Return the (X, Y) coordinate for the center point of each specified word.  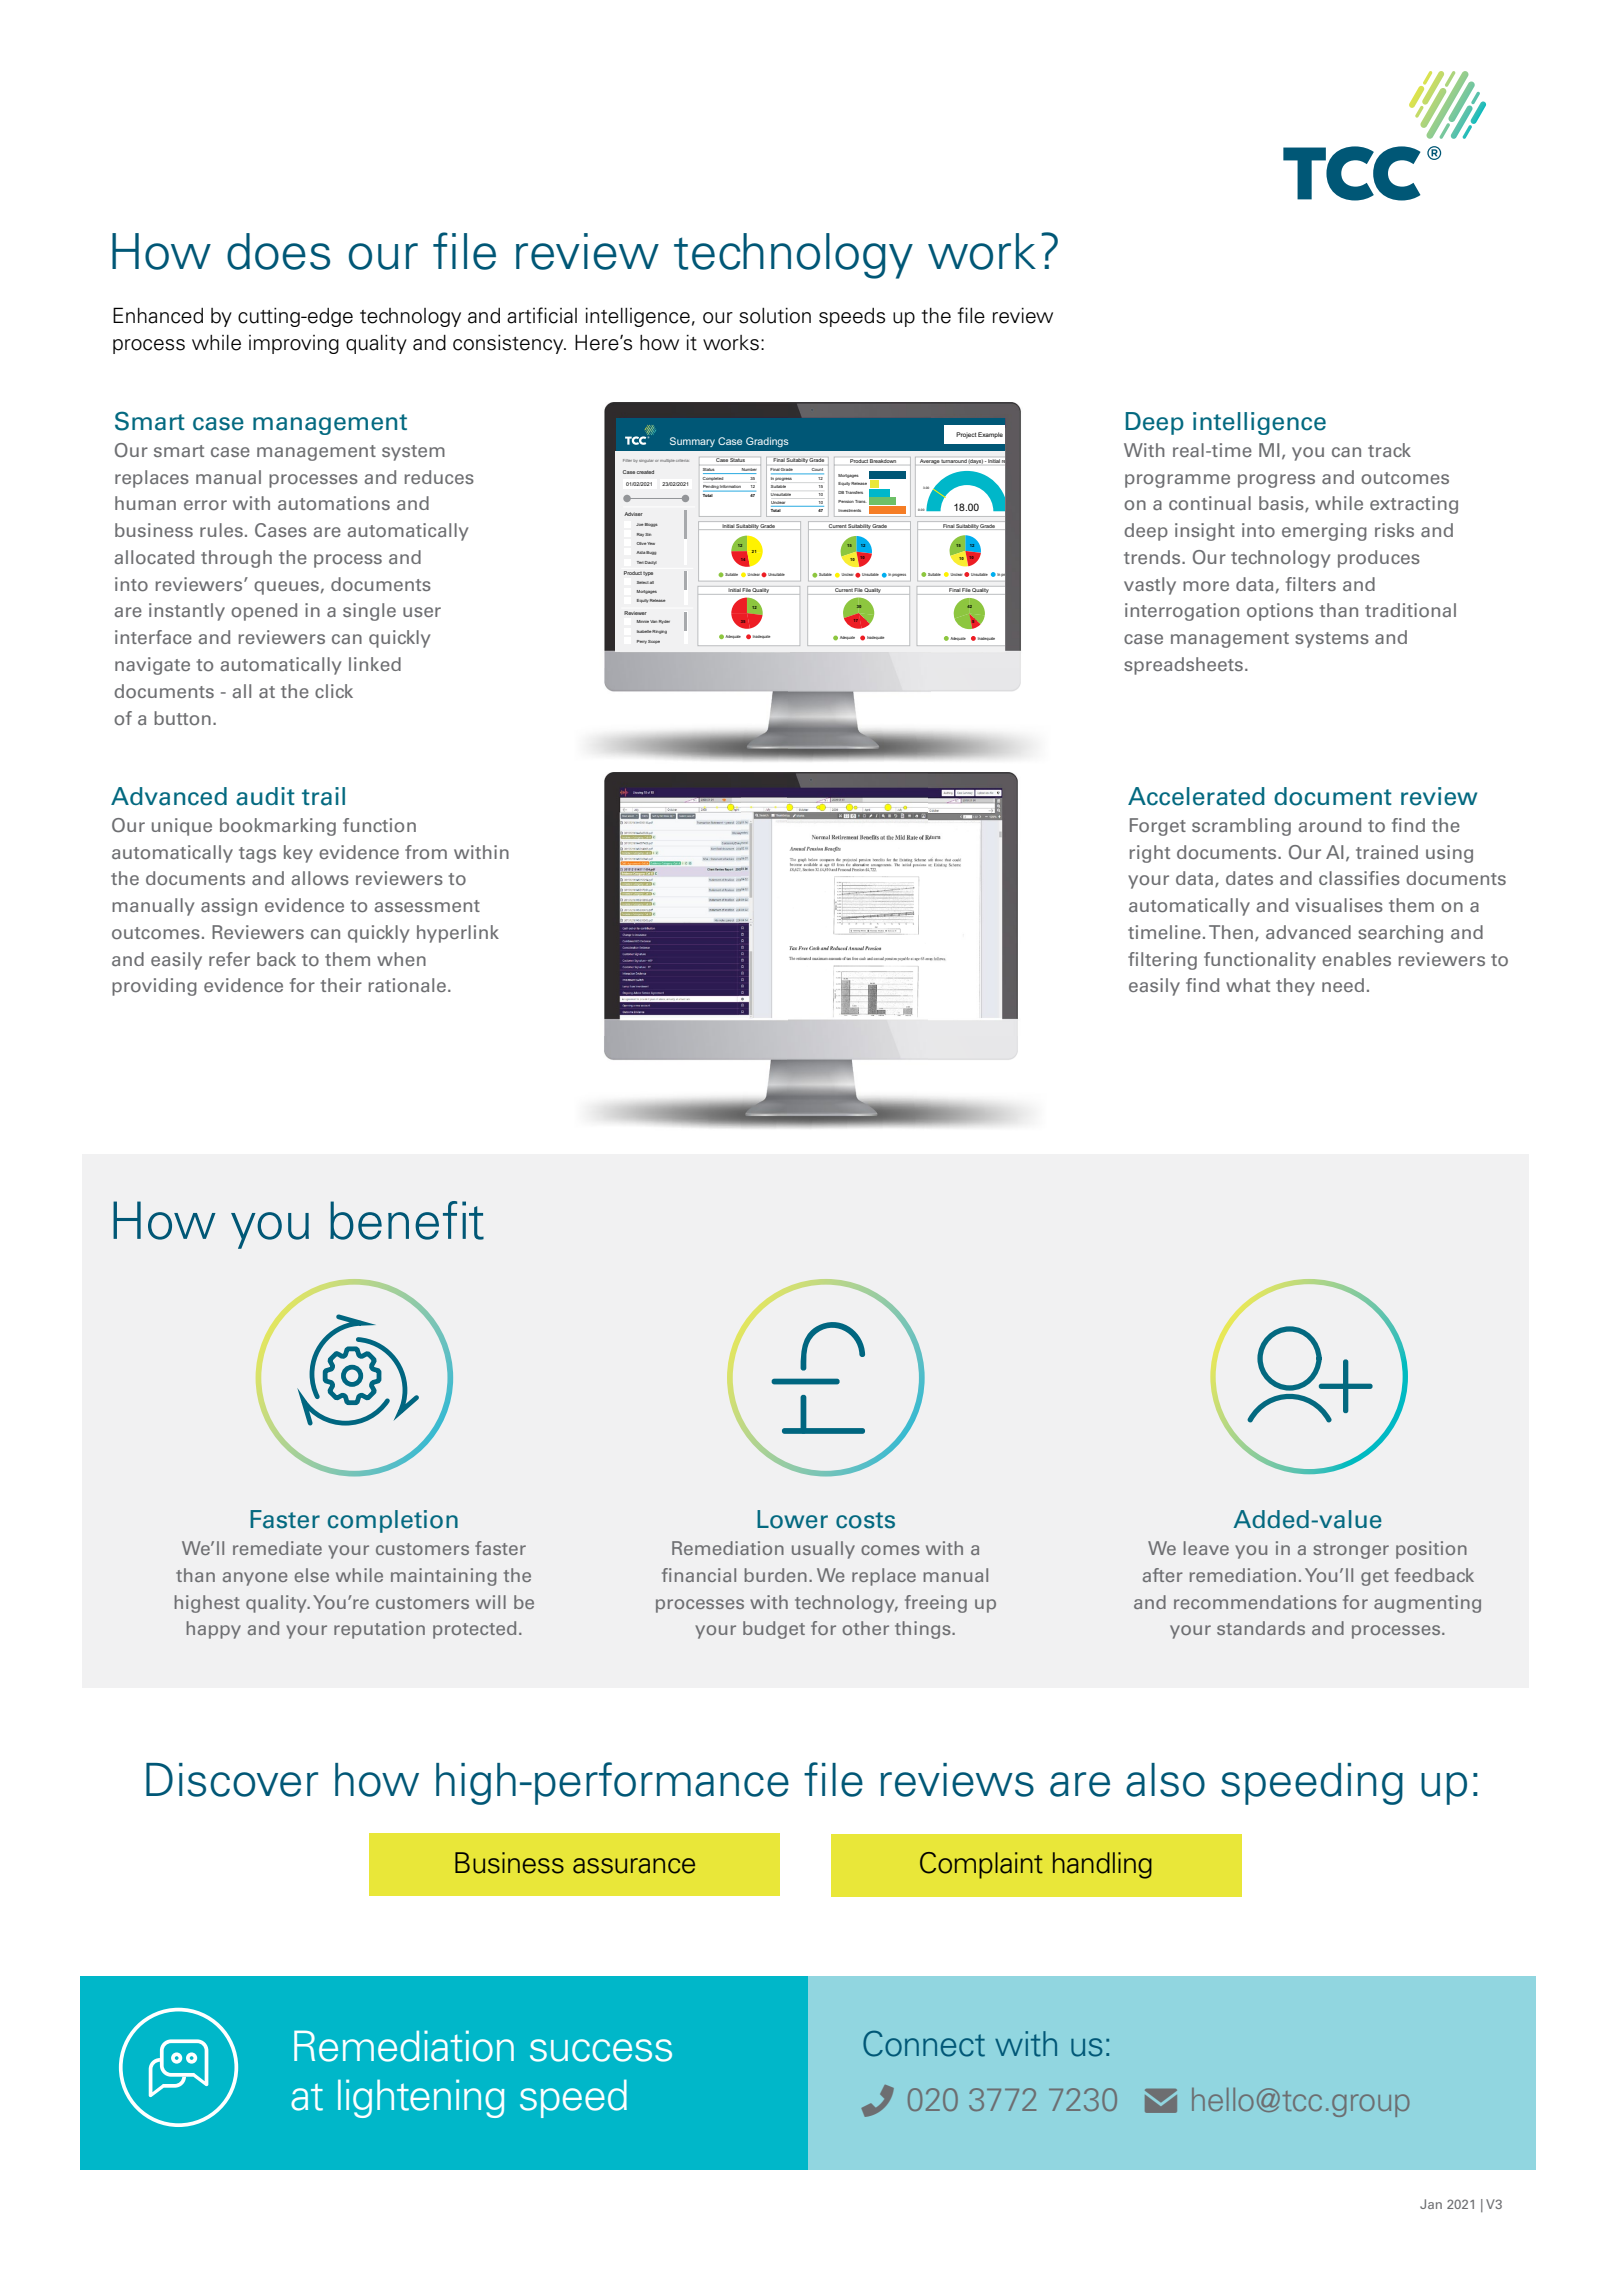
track (1389, 450)
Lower (792, 1519)
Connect (924, 2043)
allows (320, 878)
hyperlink (458, 934)
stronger (1351, 1551)
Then (1231, 932)
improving (294, 344)
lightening (421, 2098)
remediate (277, 1548)
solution (775, 316)
